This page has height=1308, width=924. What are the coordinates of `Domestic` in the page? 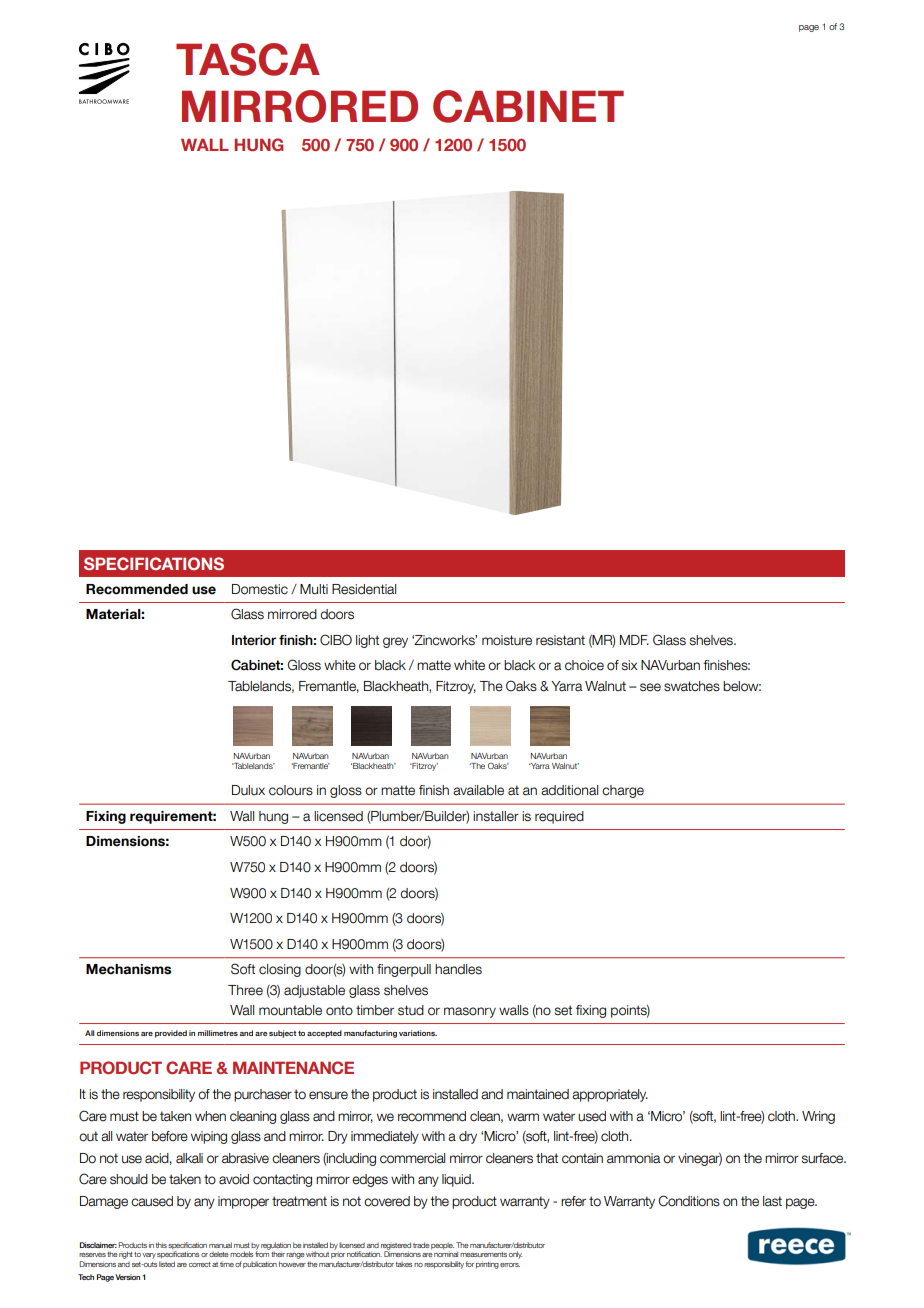 It's located at (260, 589).
